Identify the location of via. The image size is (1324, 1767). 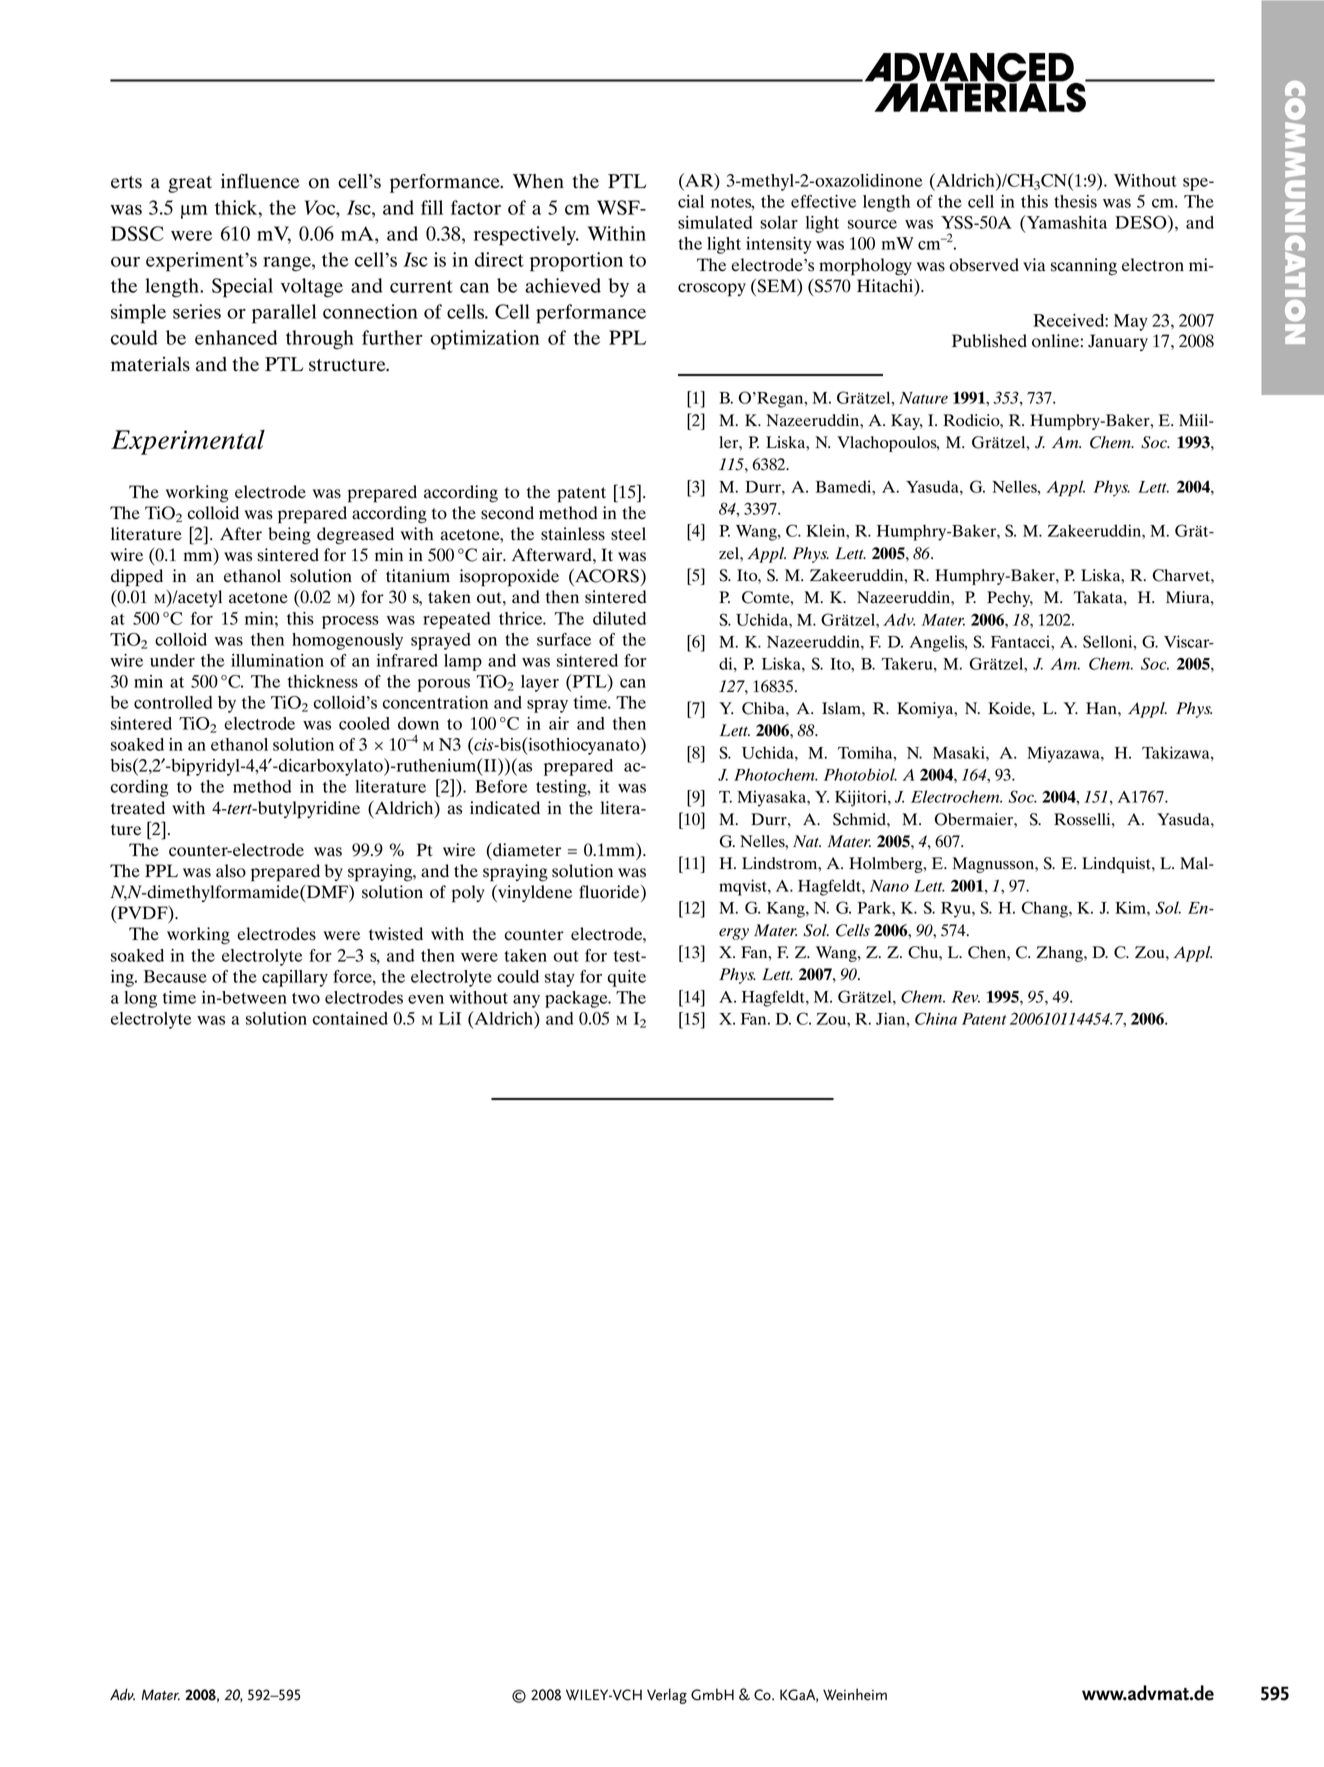
(1034, 264).
